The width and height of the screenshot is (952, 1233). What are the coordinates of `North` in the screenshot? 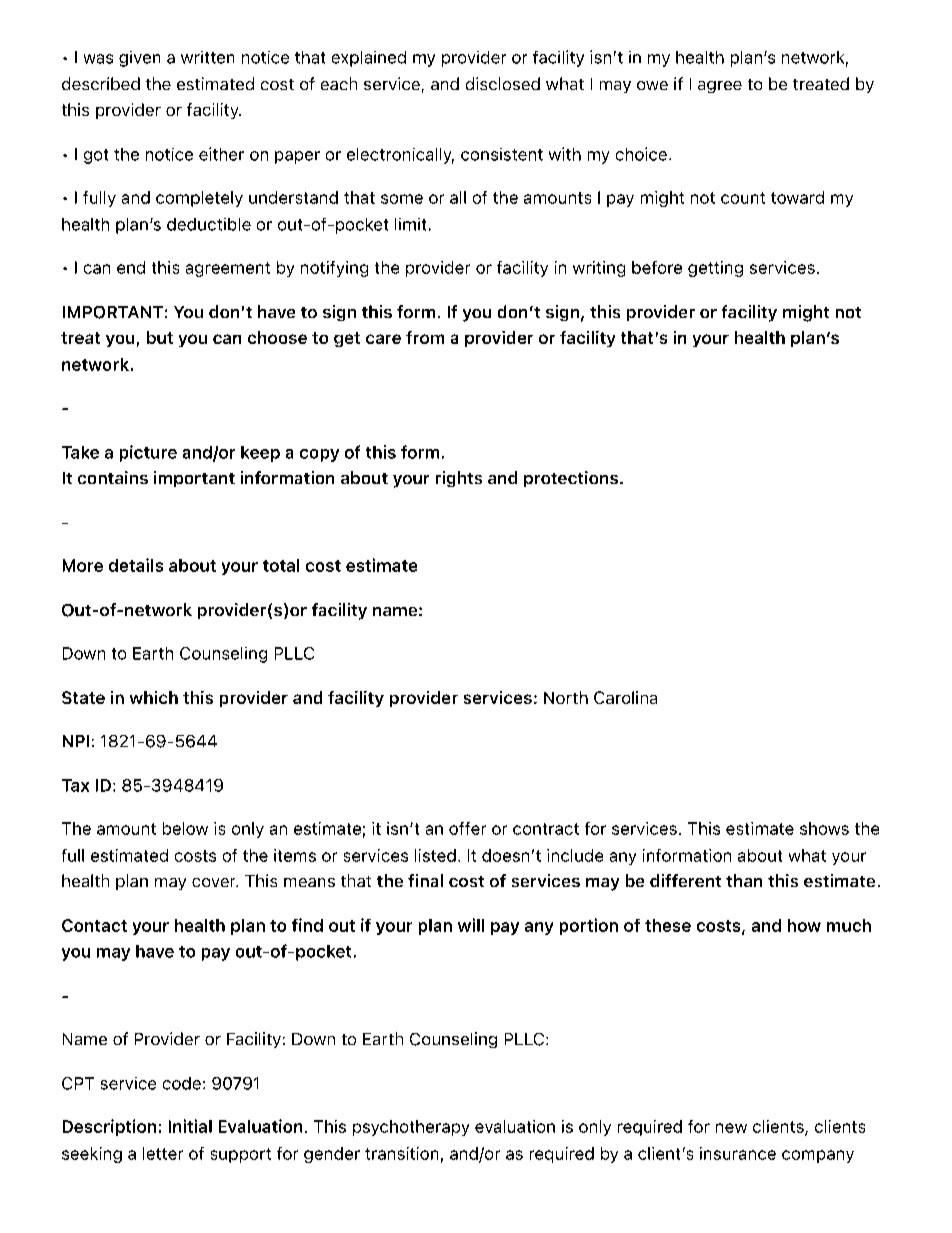 It's located at (566, 697).
